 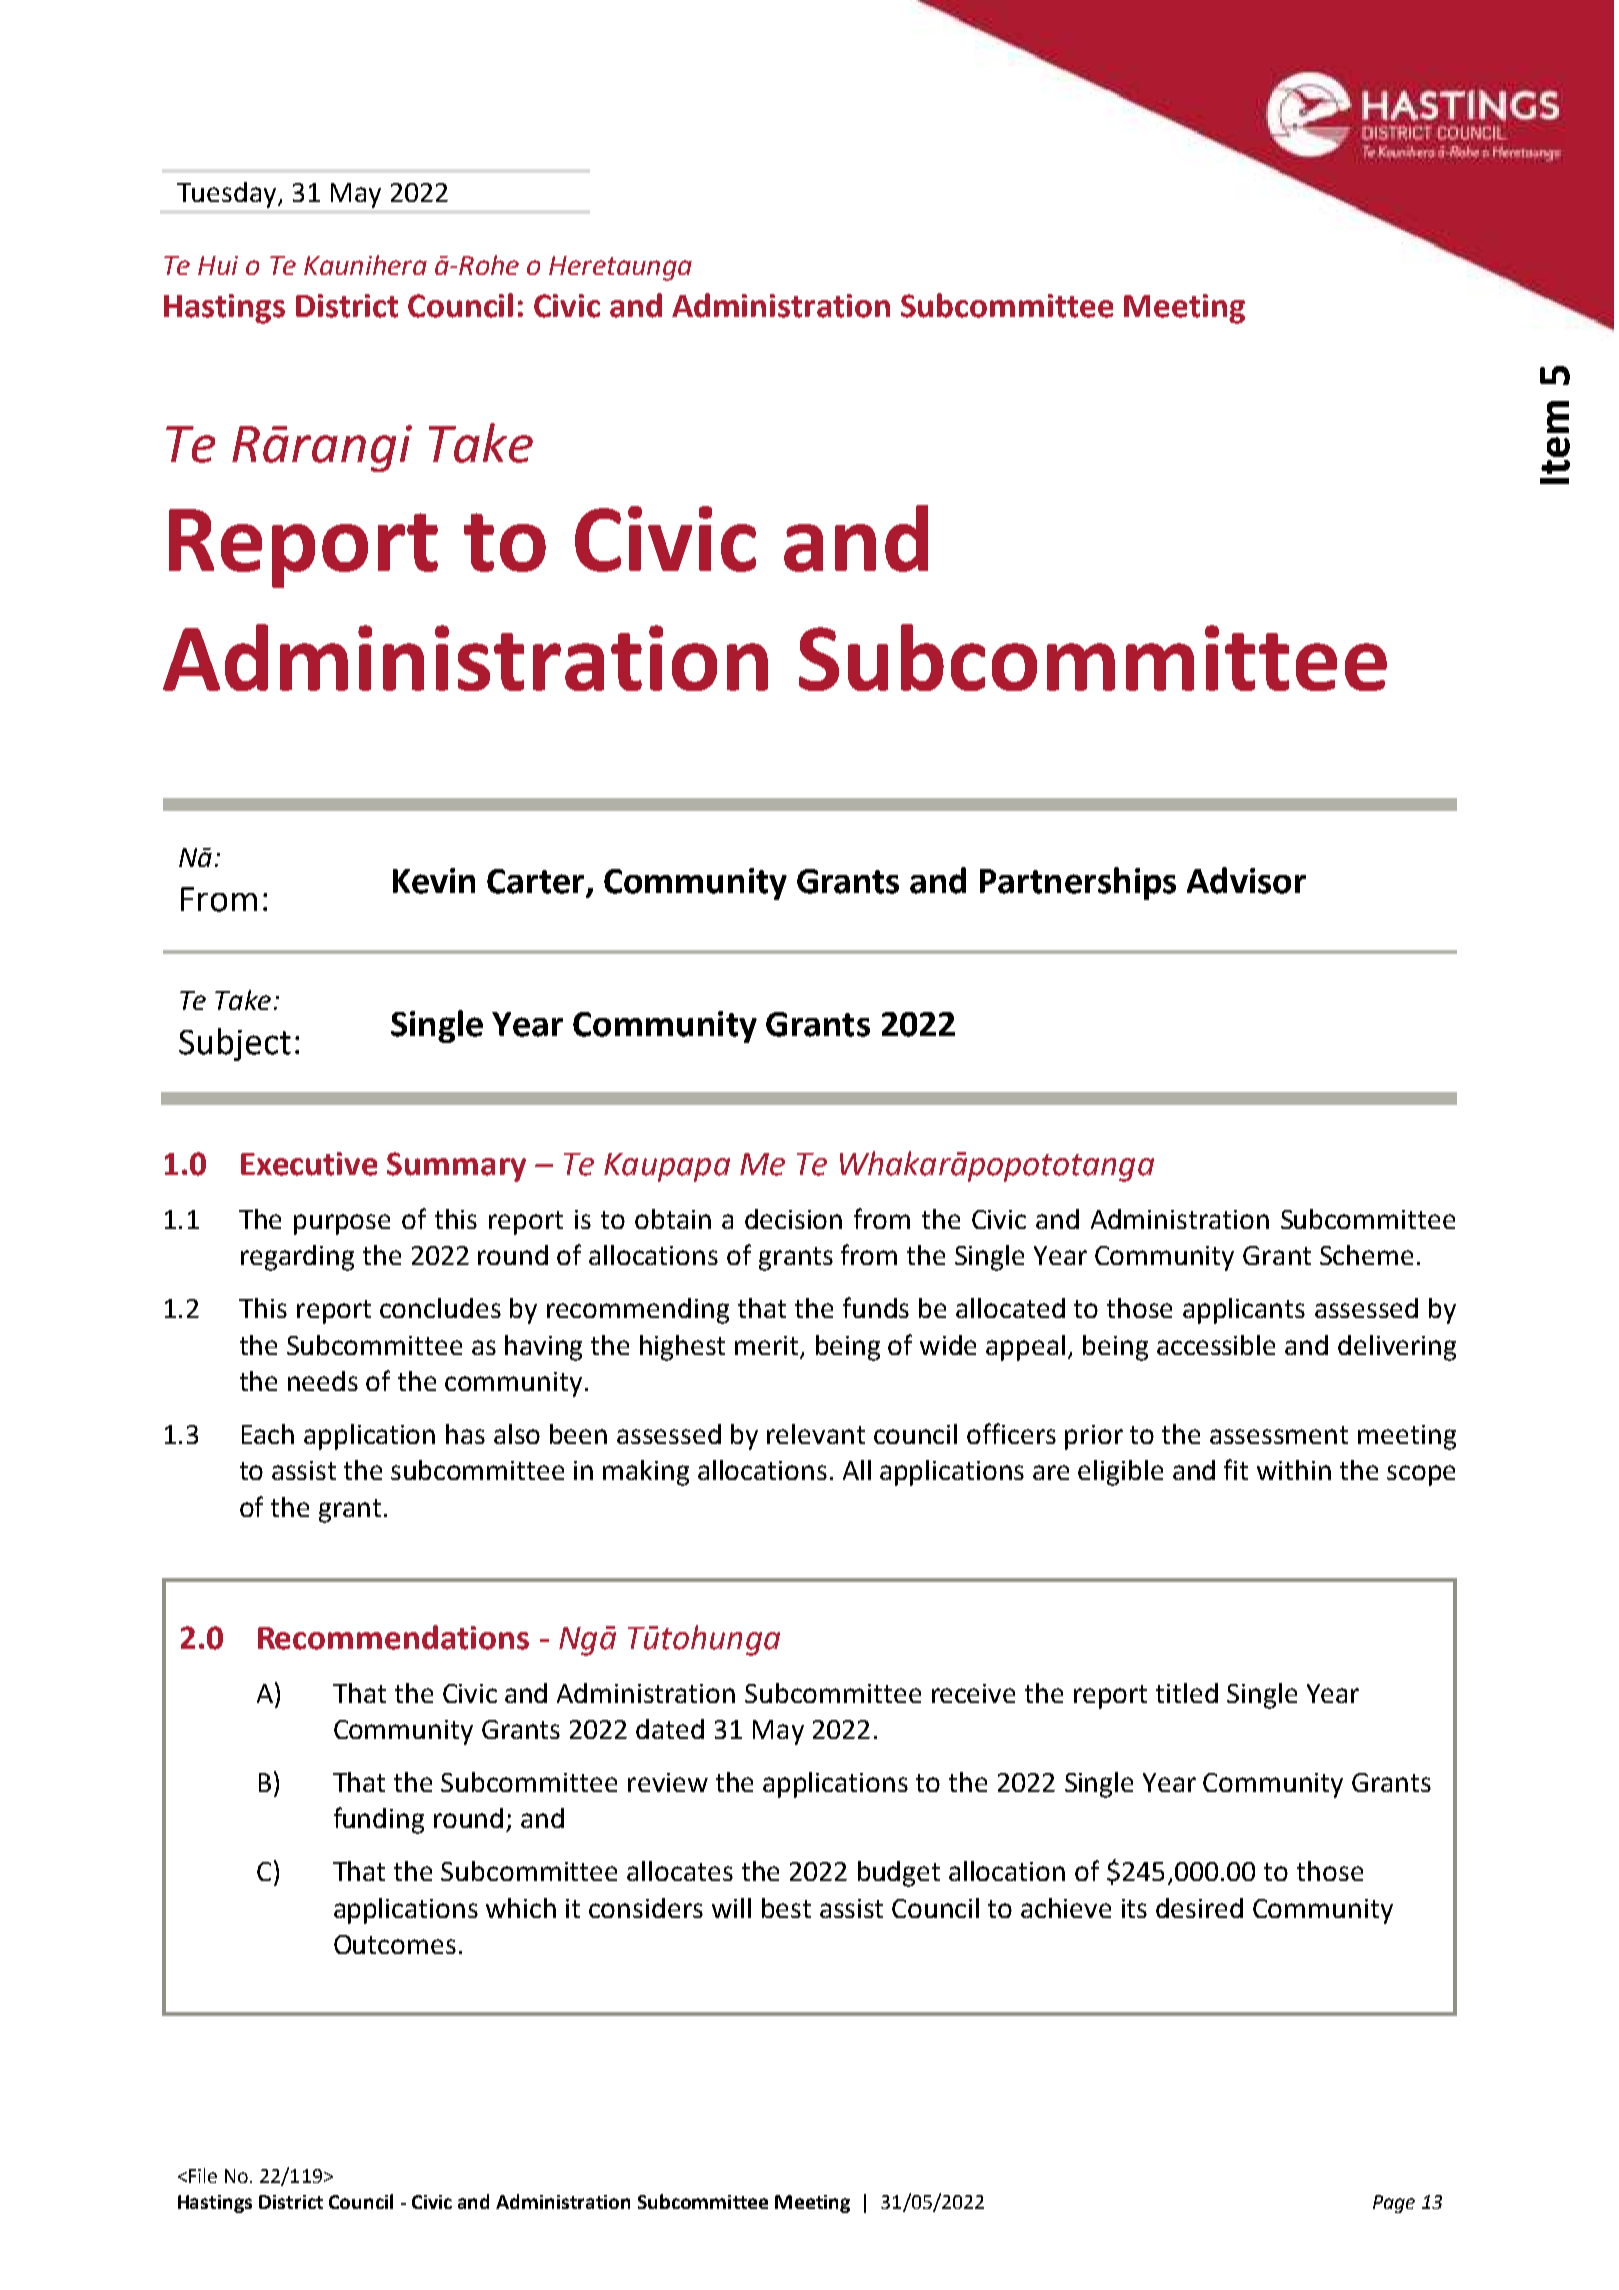 What do you see at coordinates (203, 2175) in the document?
I see `File` at bounding box center [203, 2175].
